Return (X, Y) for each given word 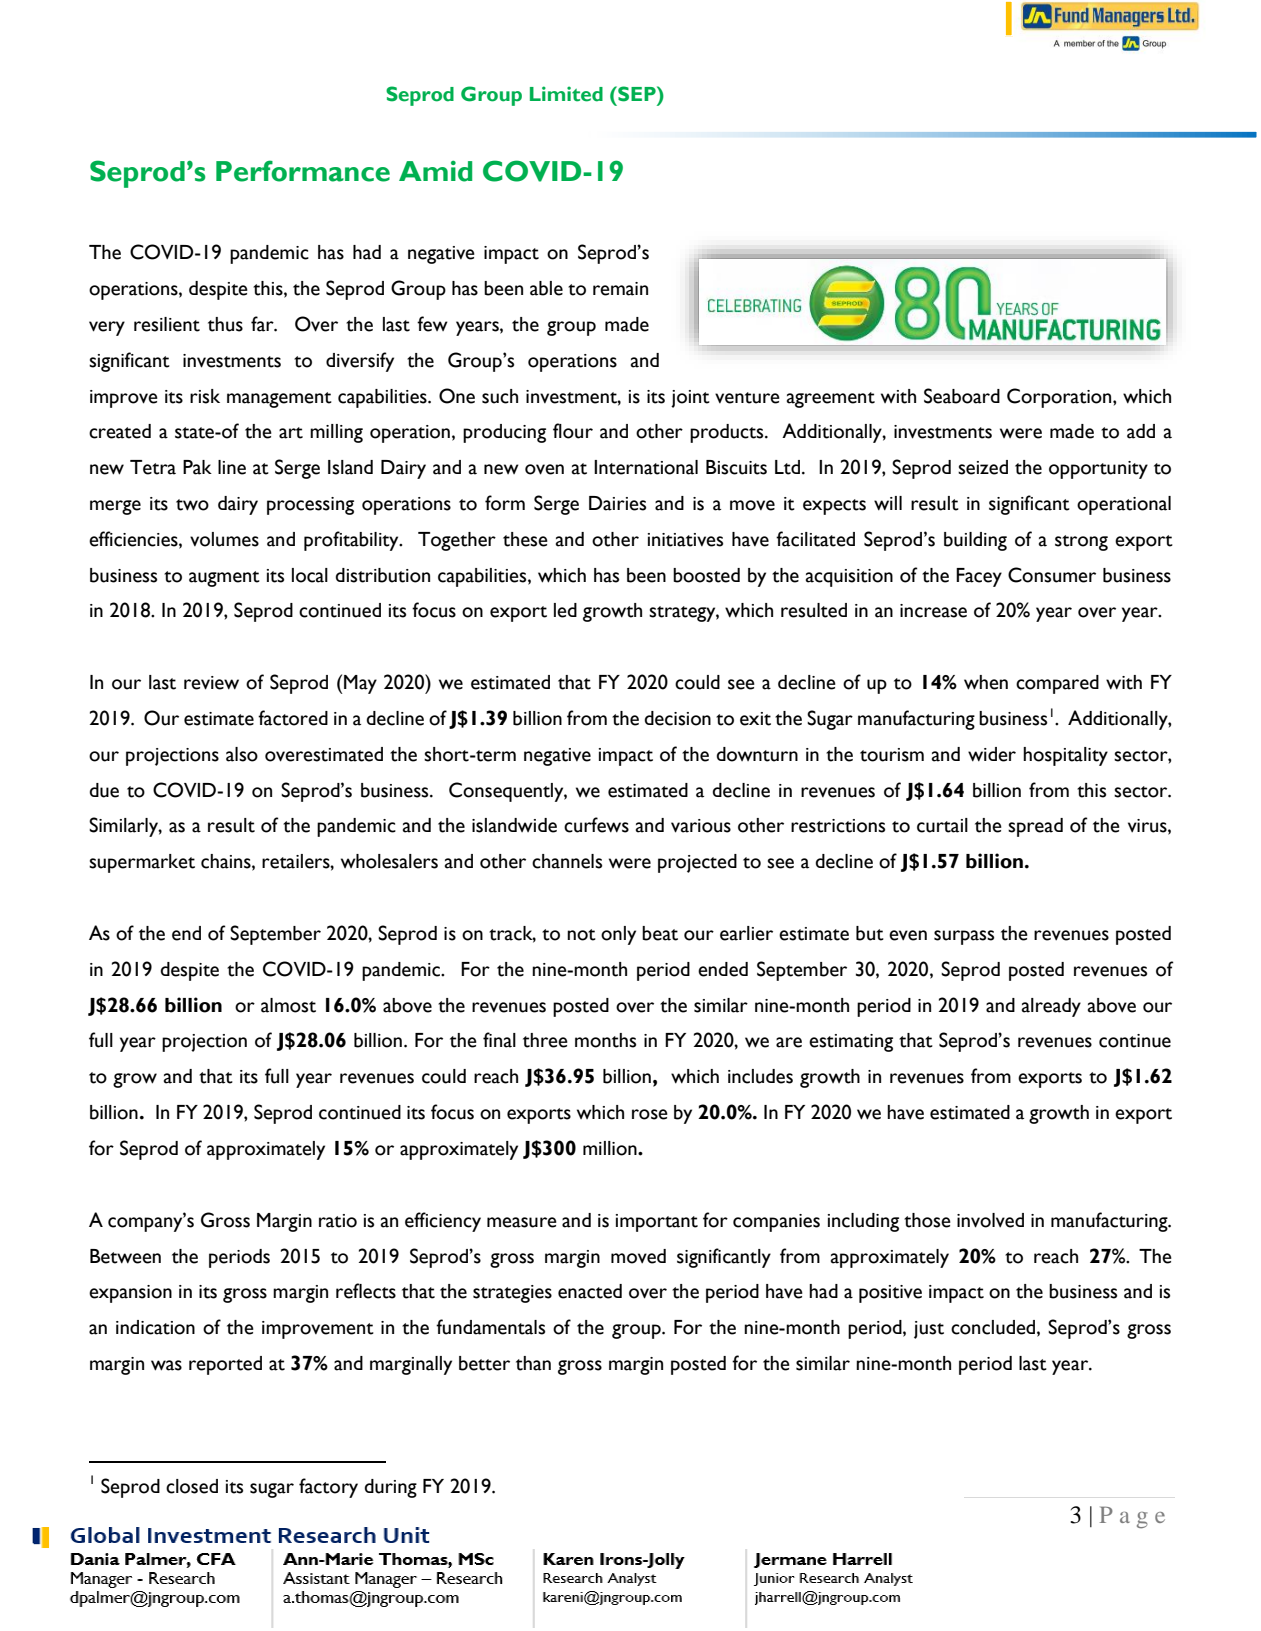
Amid (435, 171)
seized (983, 467)
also (242, 754)
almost (288, 1005)
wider (992, 754)
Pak (197, 467)
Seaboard (962, 396)
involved (990, 1220)
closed (192, 1486)
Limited (566, 94)
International (646, 467)
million (611, 1148)
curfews (596, 825)
